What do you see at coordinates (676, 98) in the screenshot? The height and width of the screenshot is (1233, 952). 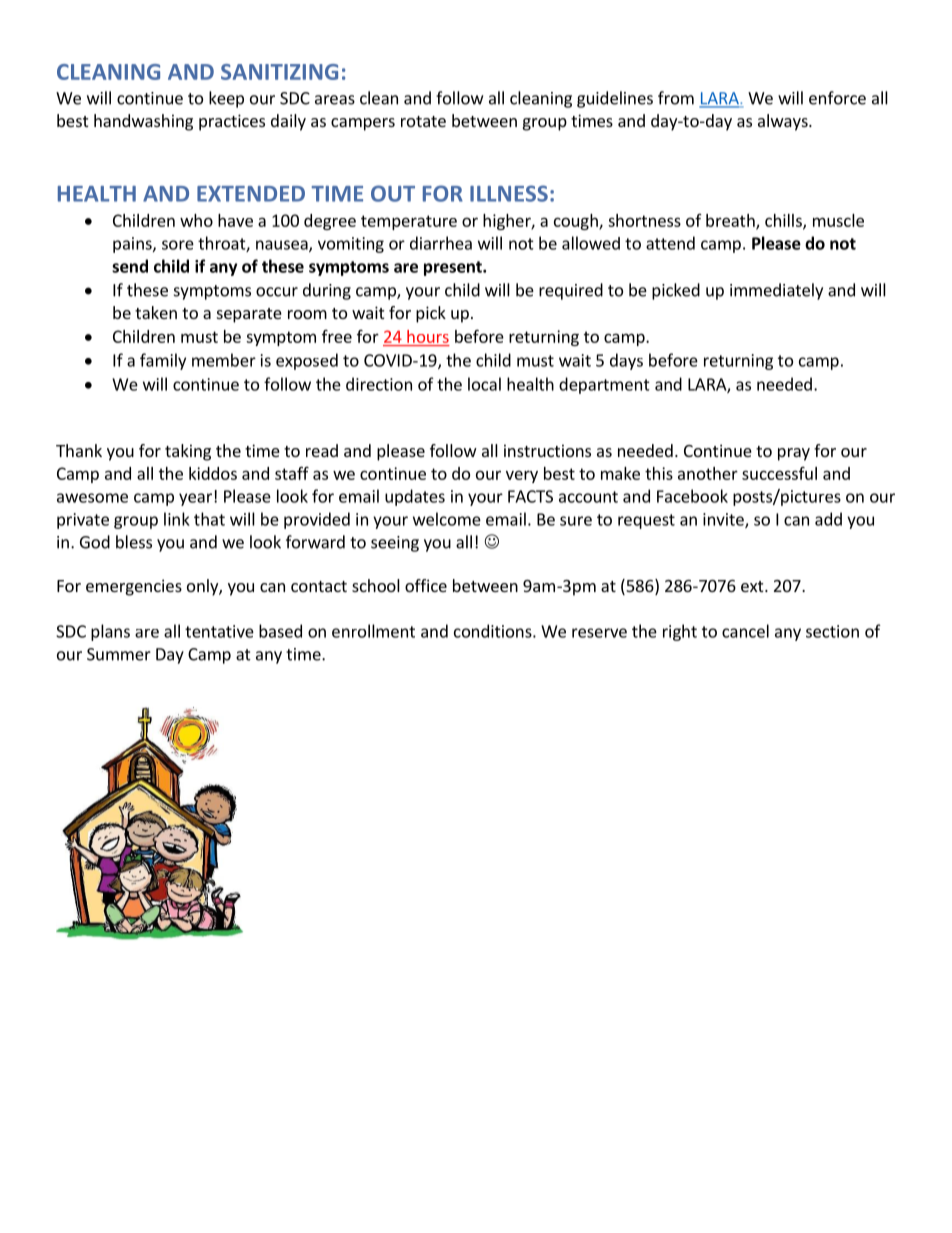 I see `from` at bounding box center [676, 98].
